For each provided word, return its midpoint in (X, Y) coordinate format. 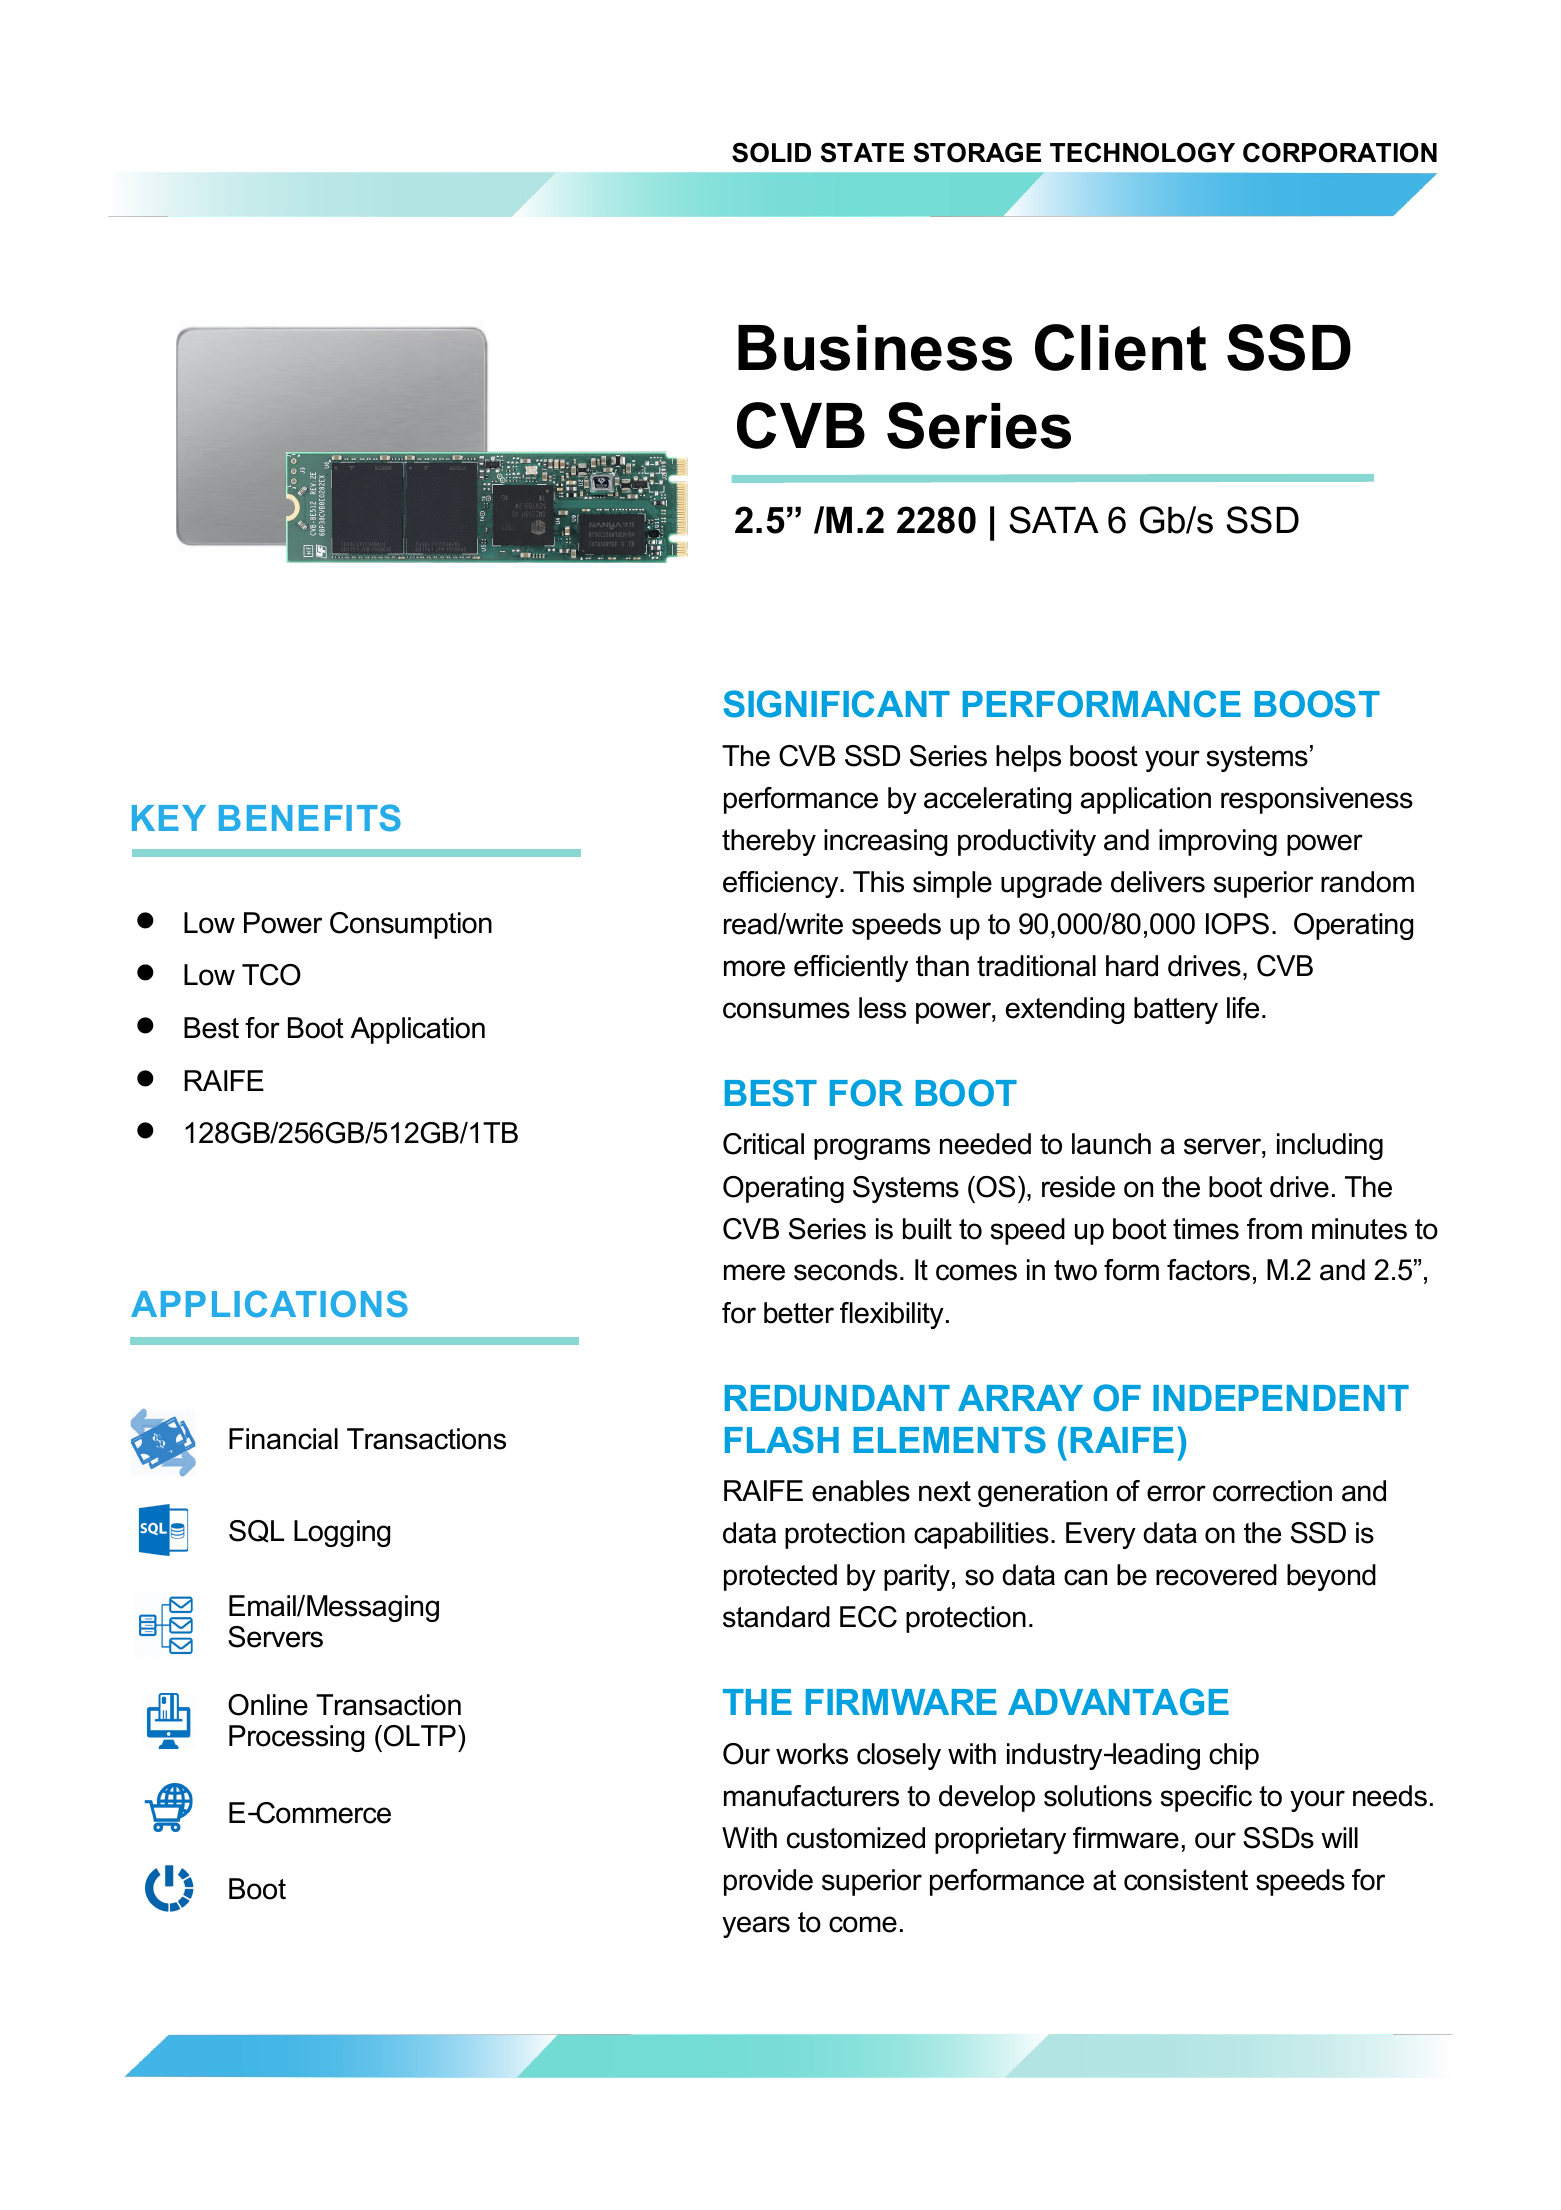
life (1243, 1008)
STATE (862, 152)
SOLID (771, 152)
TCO (271, 975)
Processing (296, 1738)
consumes (786, 1010)
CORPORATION (1340, 152)
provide (768, 1882)
